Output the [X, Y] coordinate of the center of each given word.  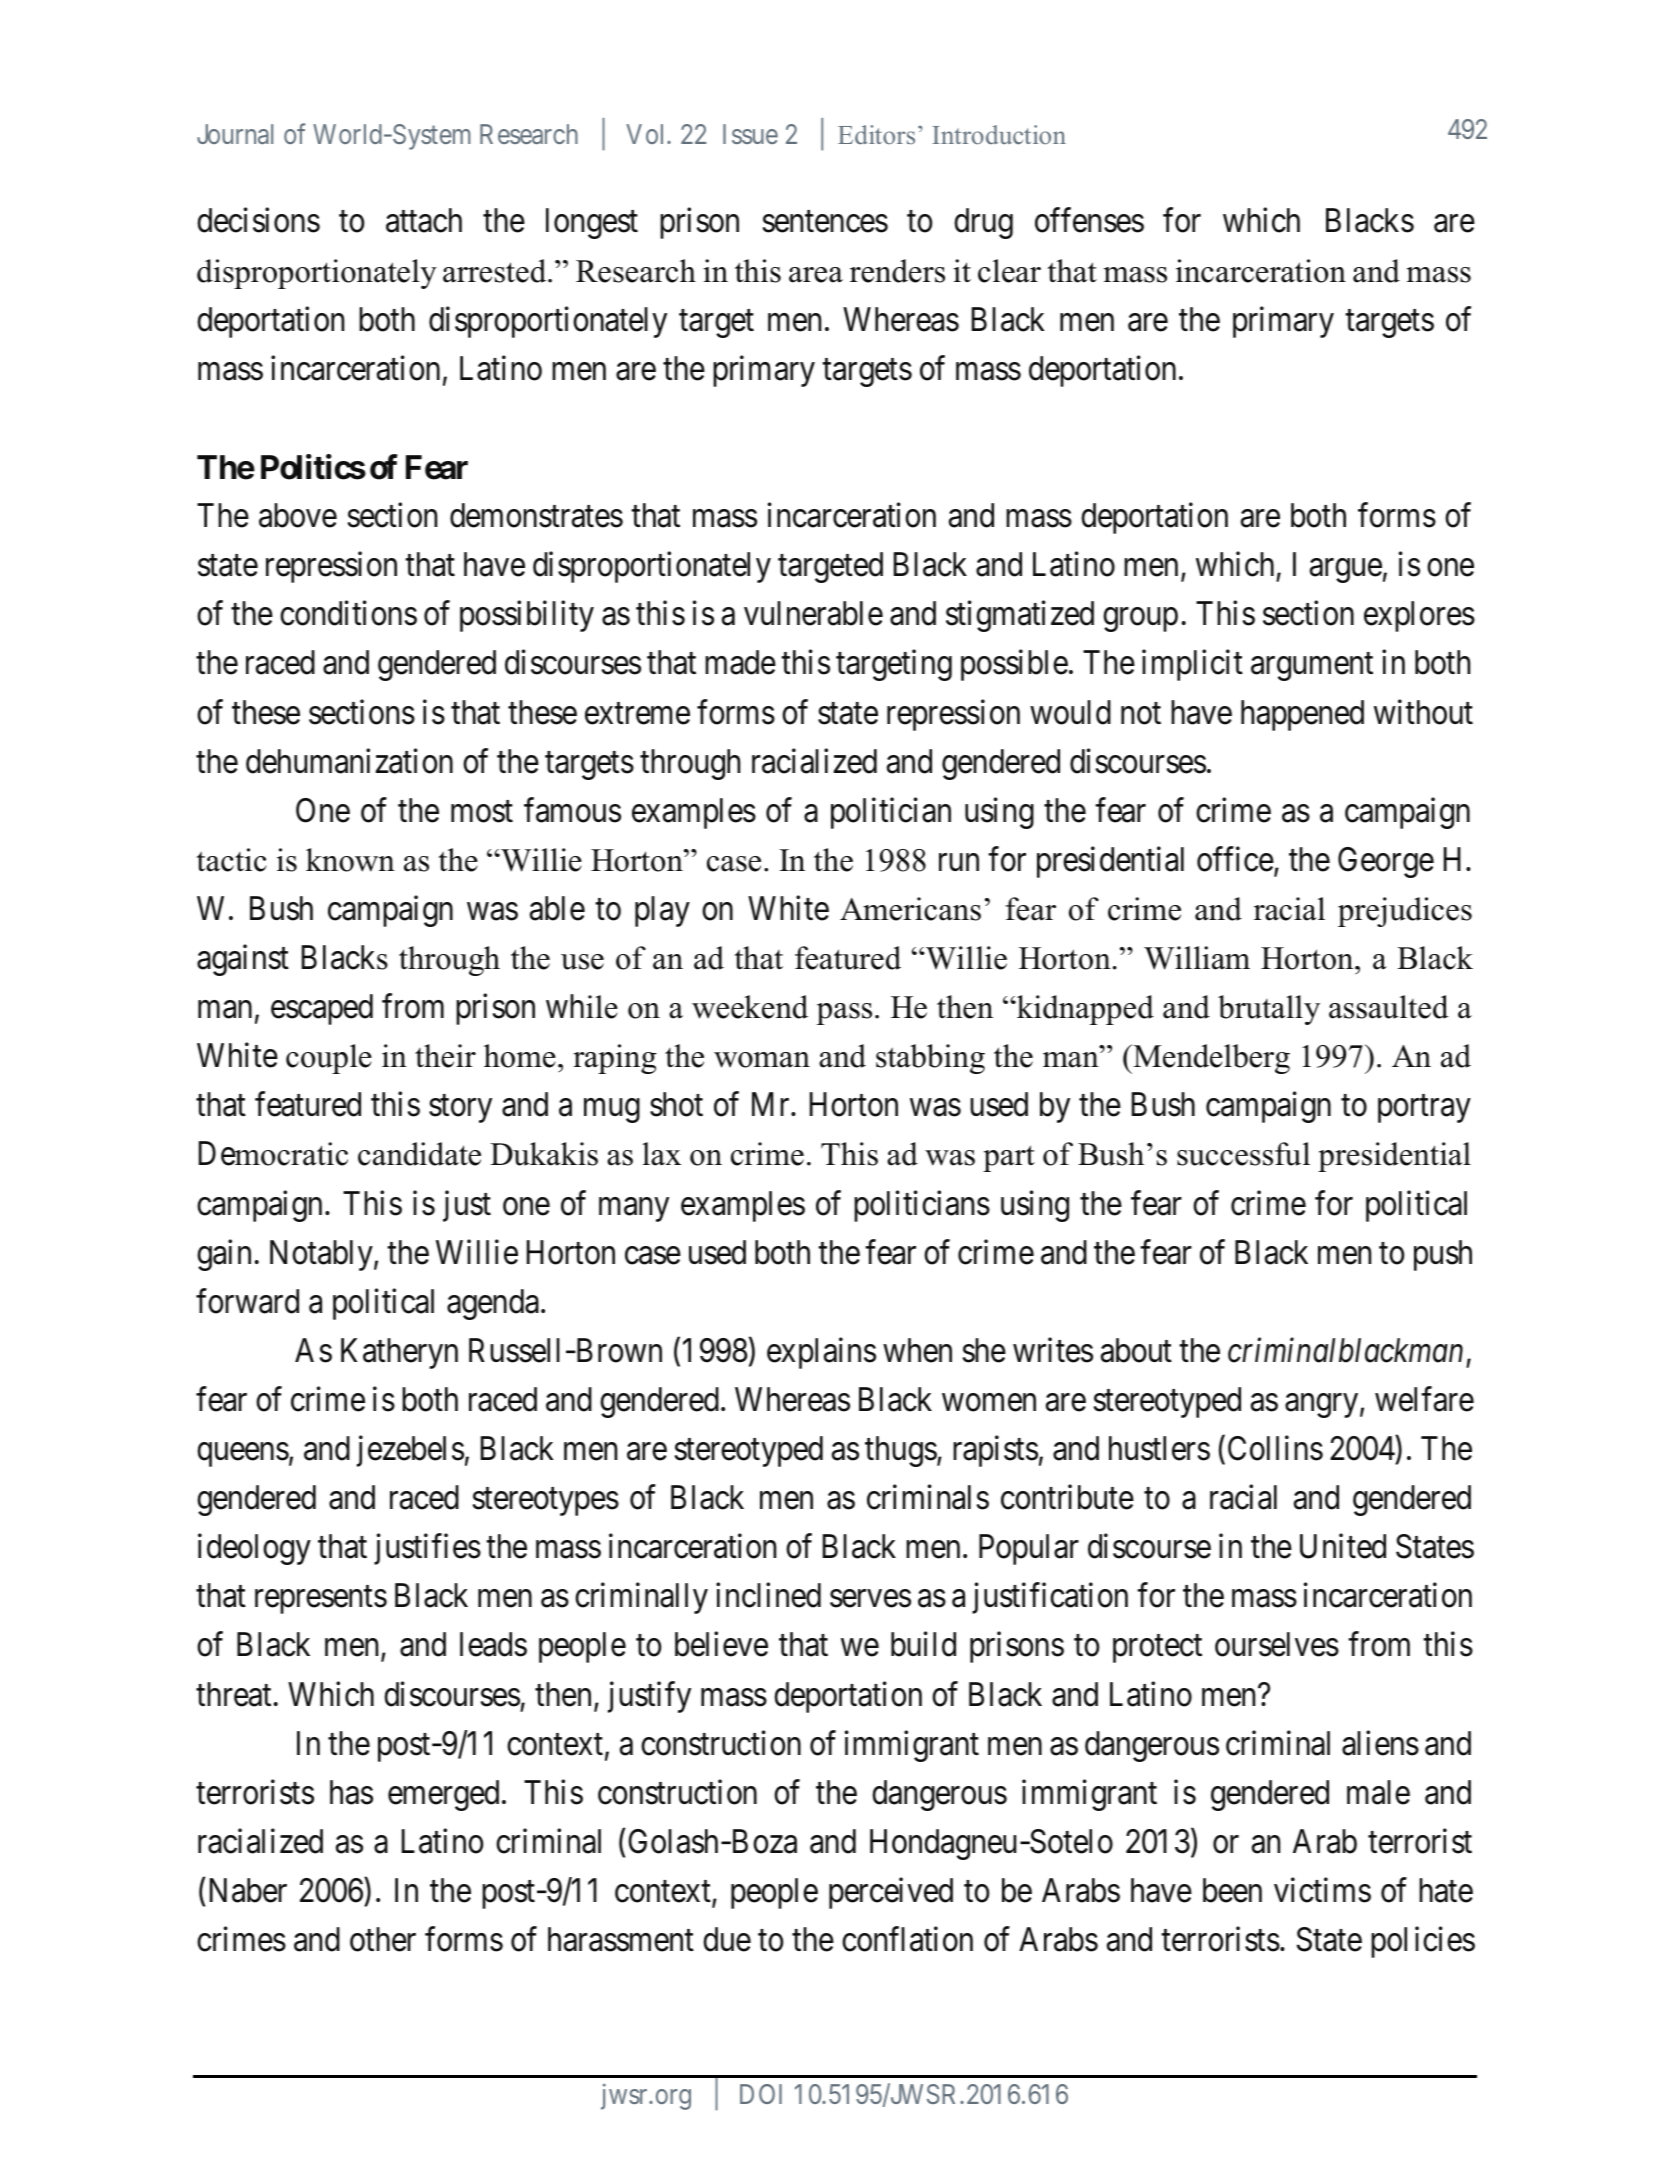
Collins [1275, 1448]
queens [243, 1455]
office [1235, 859]
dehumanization [349, 761]
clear [1009, 271]
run [959, 862]
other [383, 1939]
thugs [901, 1451]
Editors [876, 135]
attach [424, 220]
